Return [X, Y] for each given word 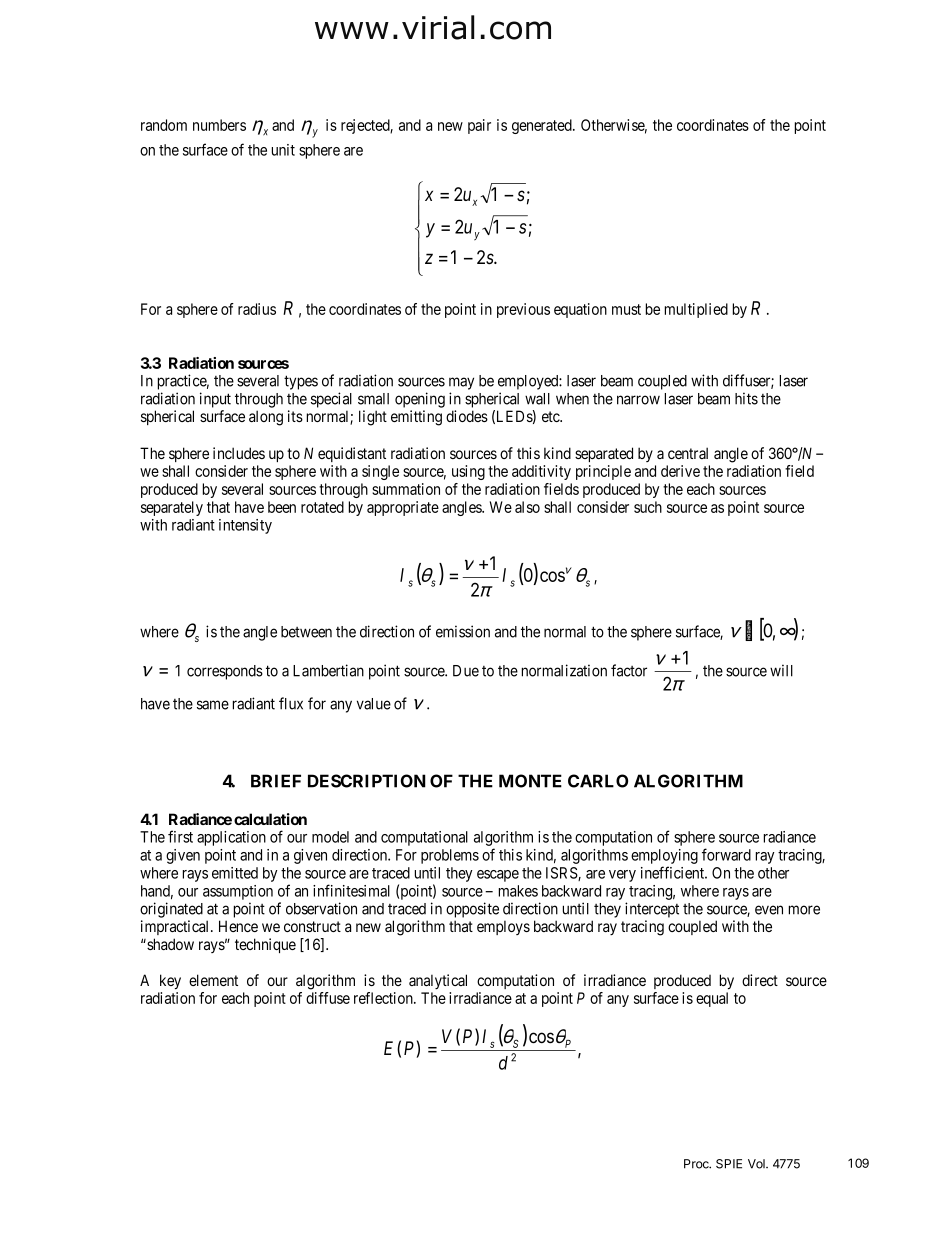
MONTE [530, 781]
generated [543, 126]
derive [680, 471]
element [213, 980]
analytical [438, 981]
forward [726, 854]
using [468, 472]
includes [239, 453]
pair [479, 126]
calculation [270, 819]
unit [283, 150]
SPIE [729, 1164]
